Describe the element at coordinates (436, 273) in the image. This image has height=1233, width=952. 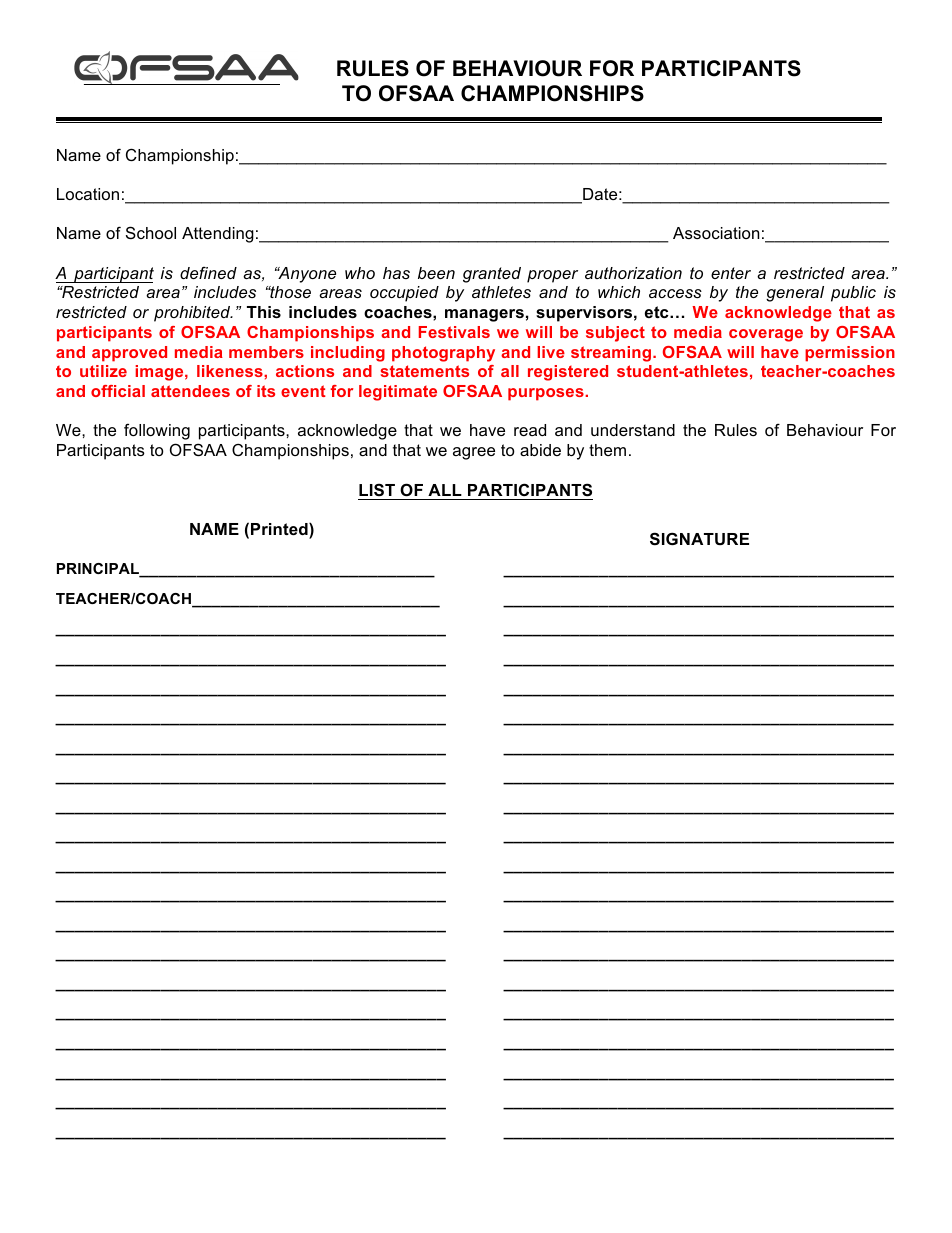
I see `been` at that location.
